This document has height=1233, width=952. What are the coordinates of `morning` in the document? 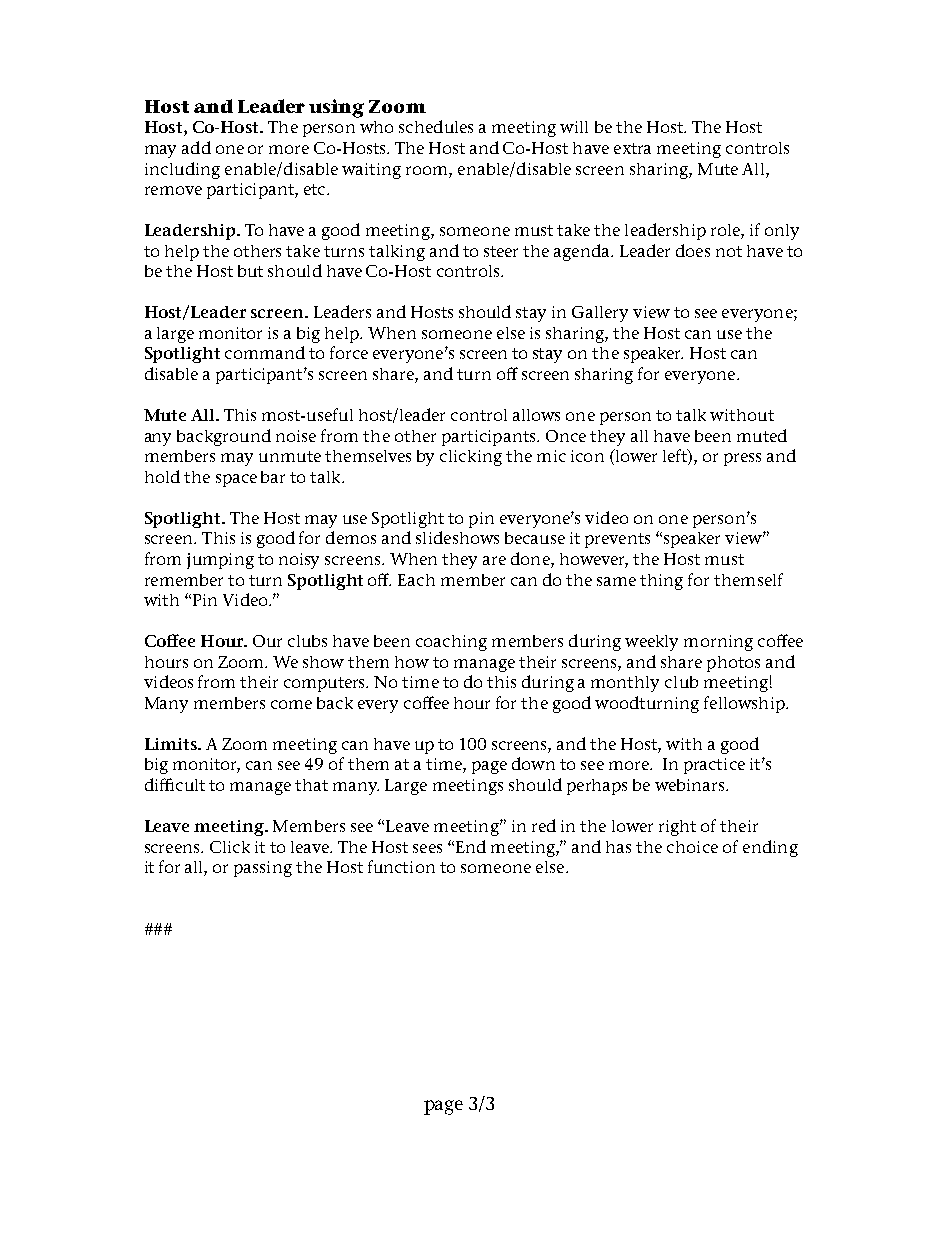 It's located at (718, 643).
